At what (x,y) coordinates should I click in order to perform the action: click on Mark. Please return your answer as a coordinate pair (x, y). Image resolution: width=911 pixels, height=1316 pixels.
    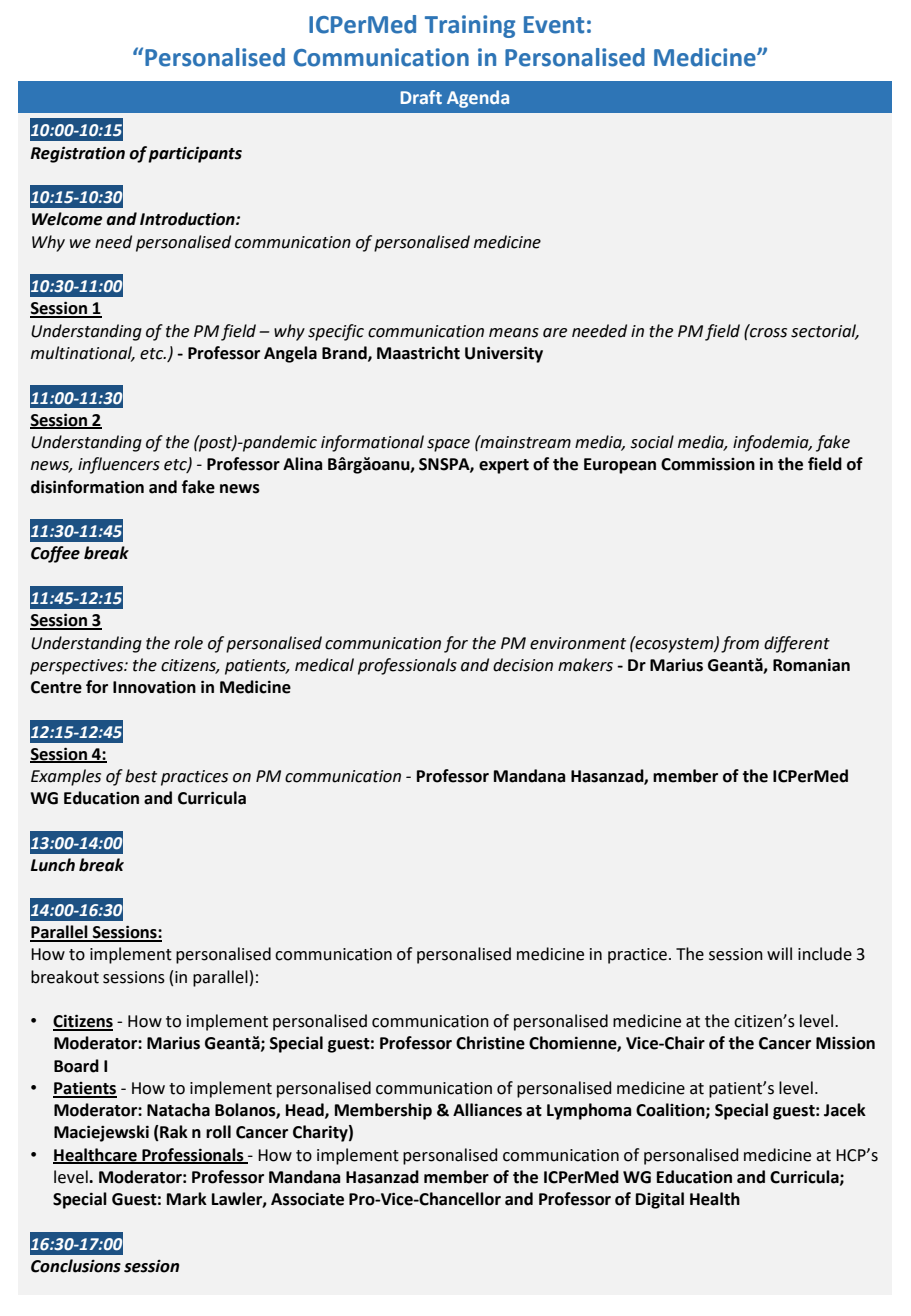
    Looking at the image, I should click on (187, 1199).
